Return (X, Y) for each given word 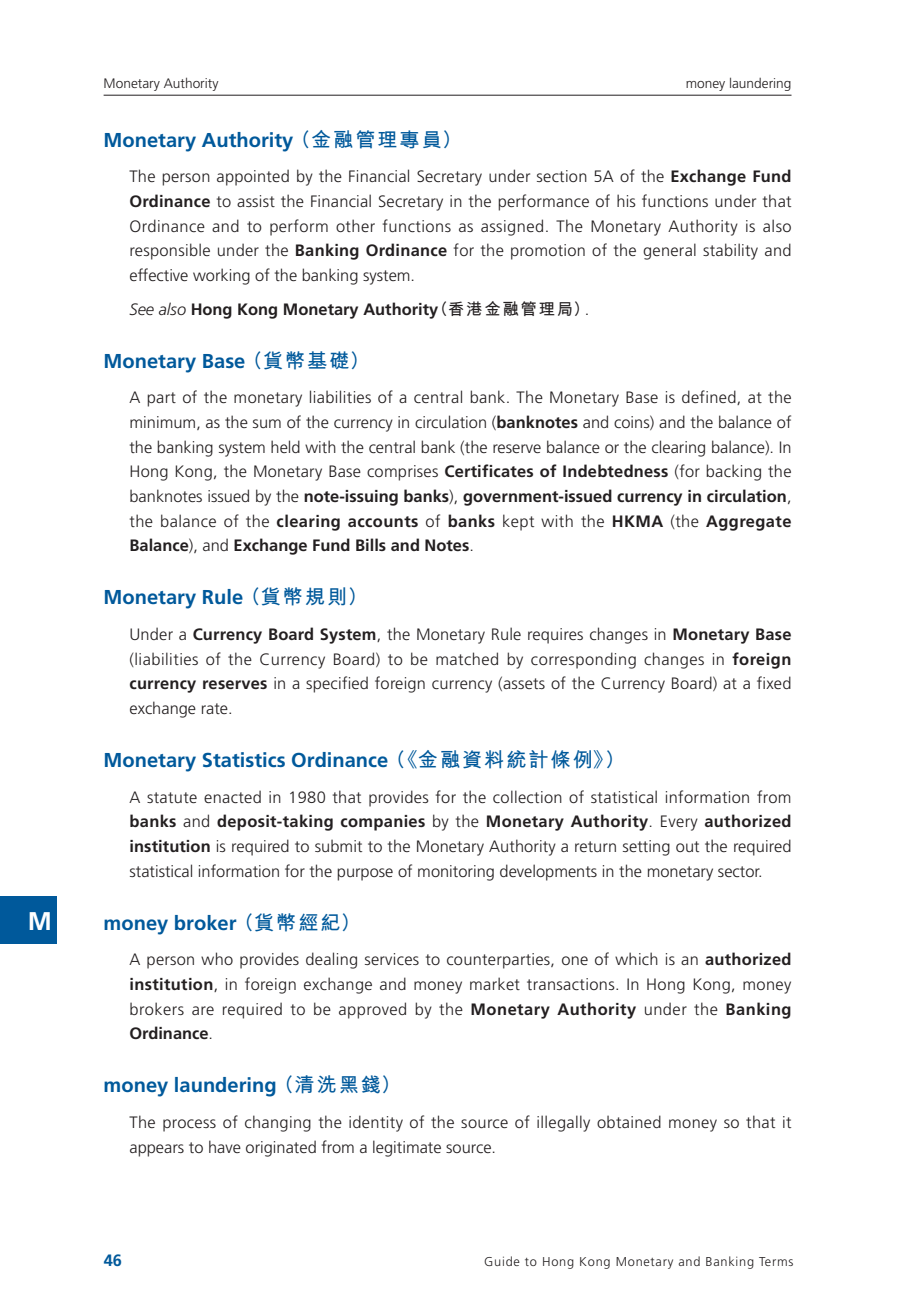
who (217, 958)
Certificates (489, 470)
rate (216, 708)
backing (733, 472)
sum (267, 423)
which (636, 958)
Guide (502, 1261)
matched (467, 658)
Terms (776, 1261)
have (225, 1146)
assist (256, 201)
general (669, 251)
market (495, 983)
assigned (512, 227)
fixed (774, 682)
